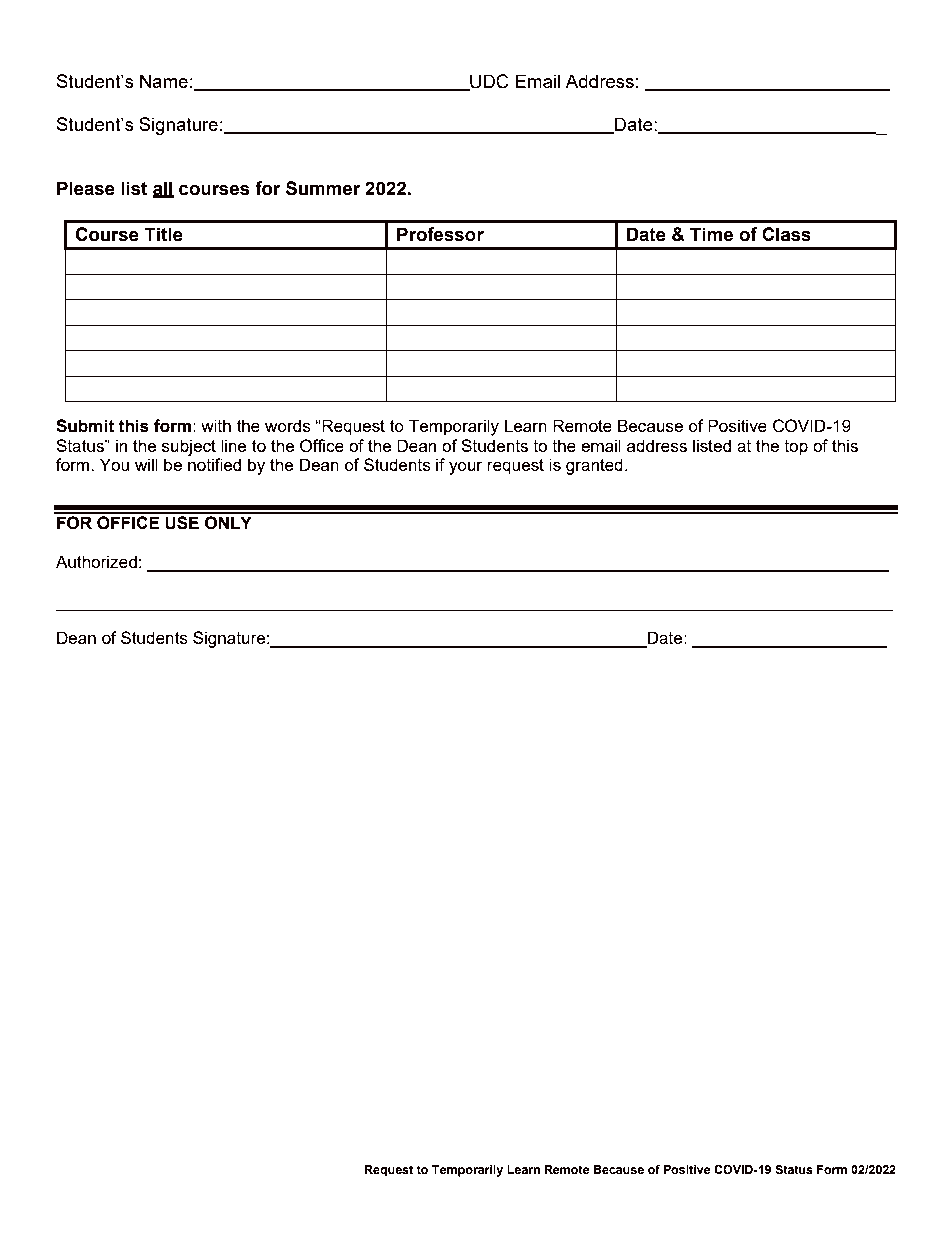 This document has width=952, height=1233. Describe the element at coordinates (189, 447) in the document. I see `subject` at that location.
